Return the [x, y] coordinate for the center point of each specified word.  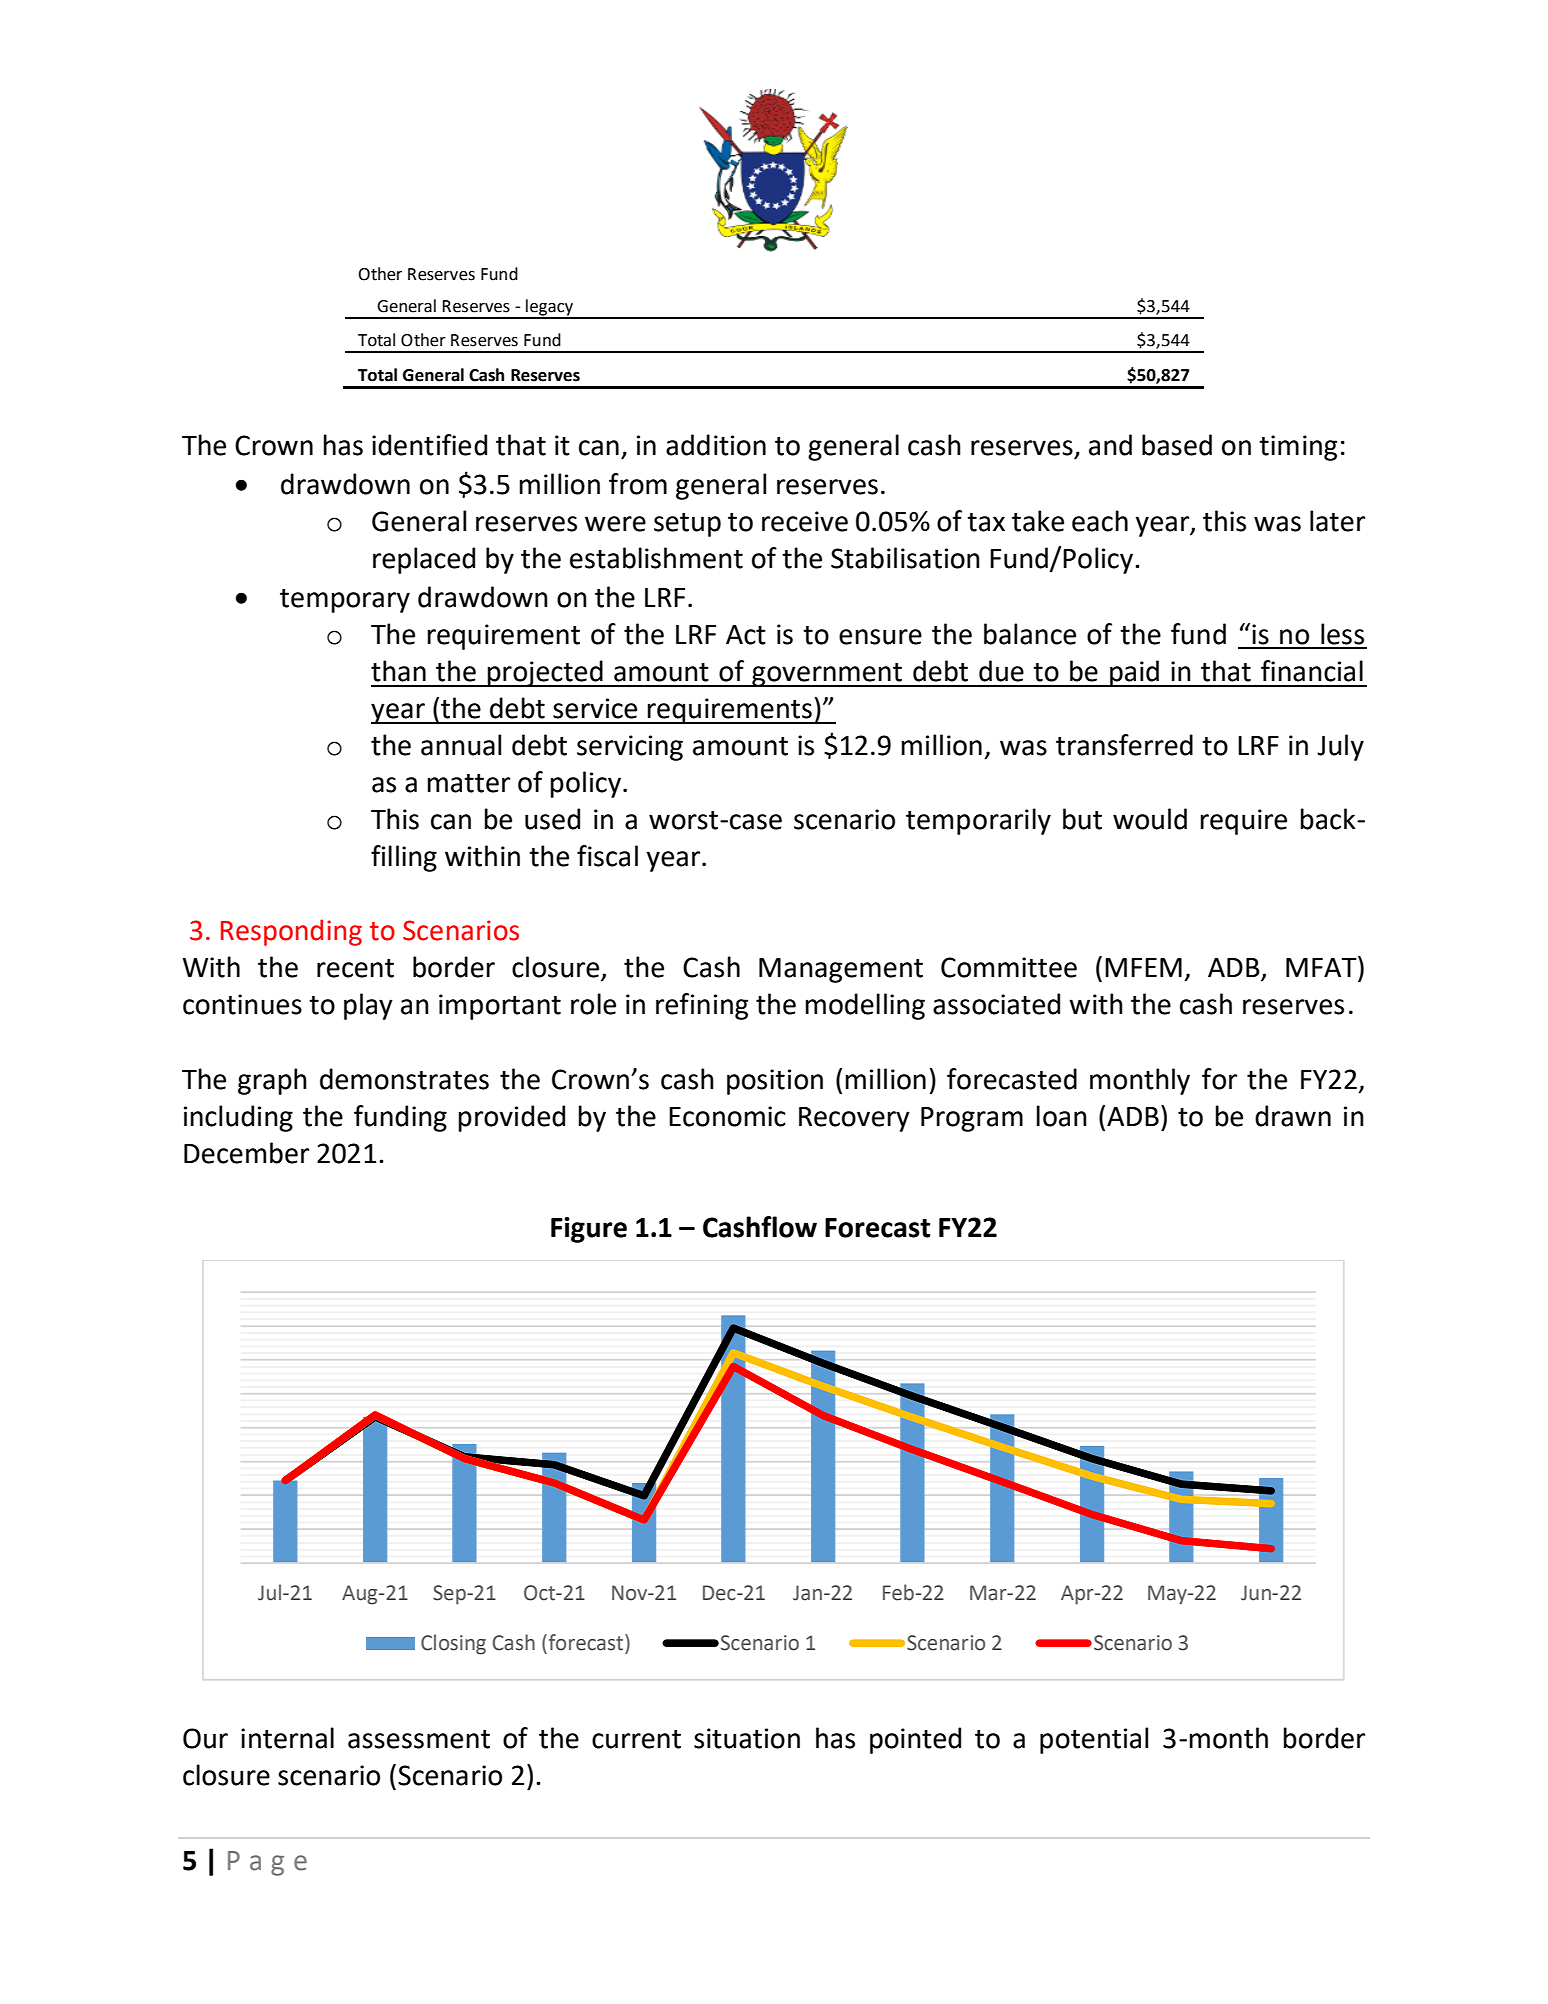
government [827, 675]
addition [716, 445]
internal [287, 1738]
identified [429, 445]
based [1177, 445]
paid [1134, 673]
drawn [1293, 1116]
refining [702, 1006]
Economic [727, 1116]
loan [1061, 1116]
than [398, 671]
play [368, 1006]
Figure [589, 1230]
